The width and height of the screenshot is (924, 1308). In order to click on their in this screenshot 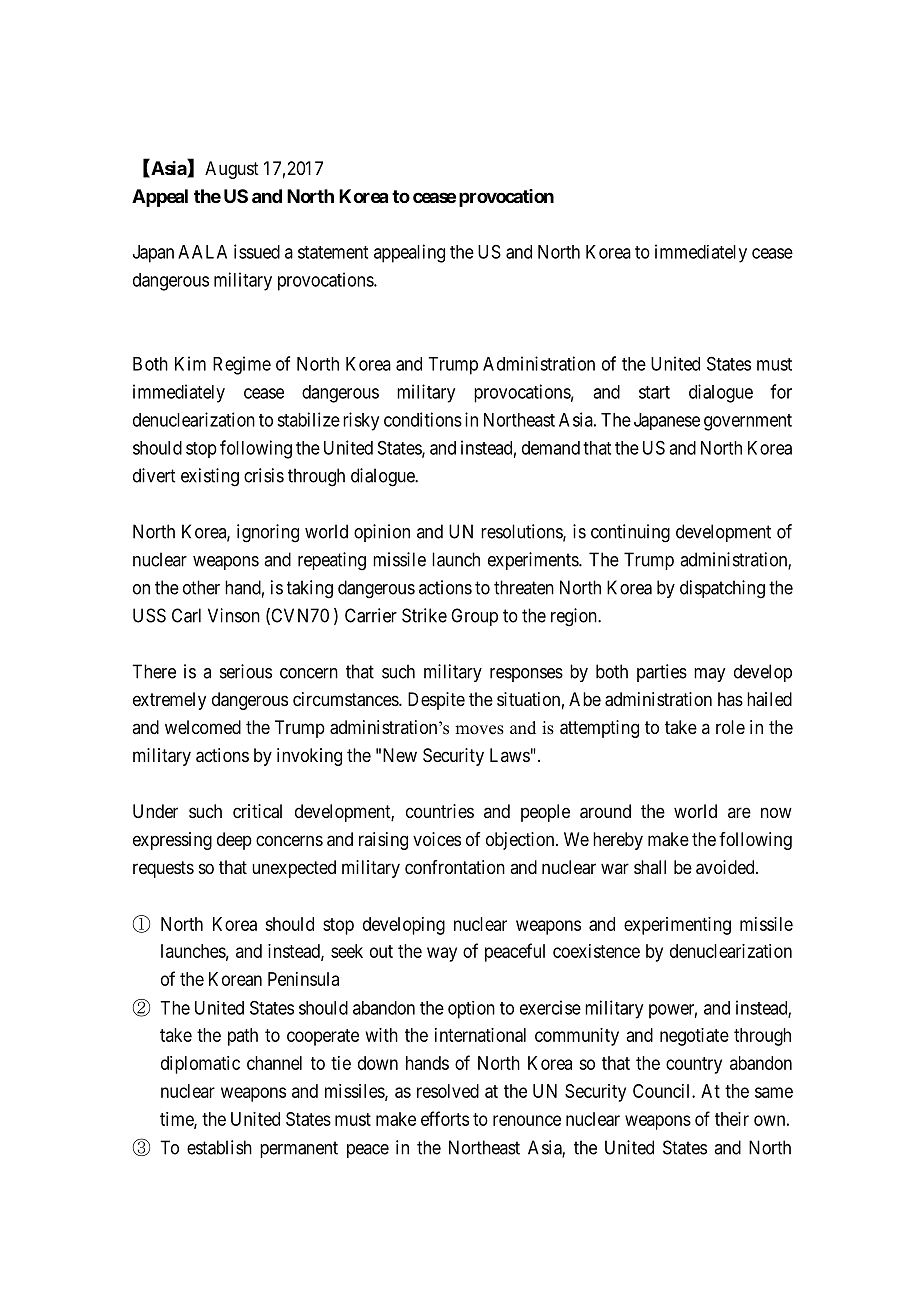, I will do `click(732, 1119)`.
